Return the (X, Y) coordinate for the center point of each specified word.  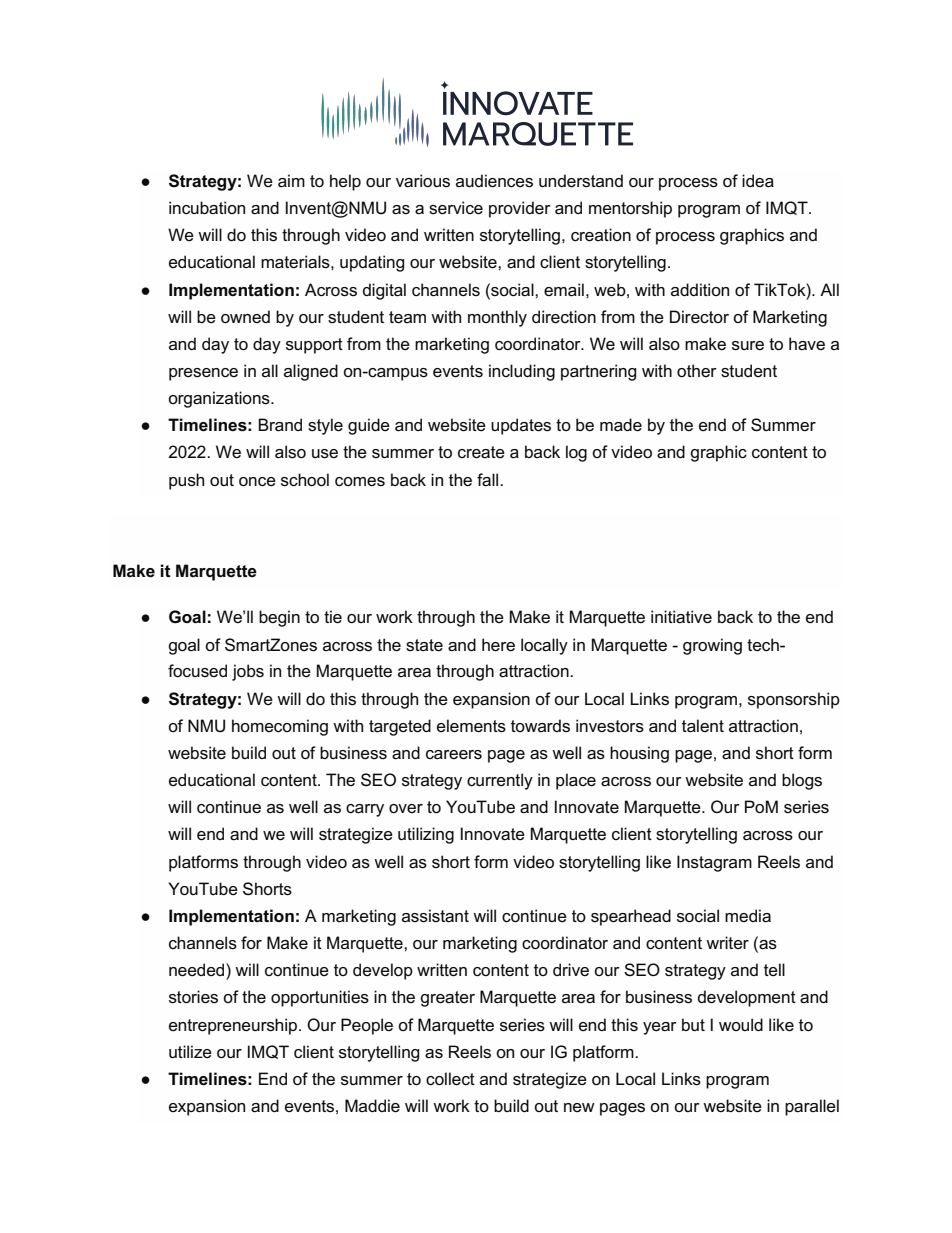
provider (520, 209)
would (741, 1024)
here (498, 645)
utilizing (426, 835)
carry (365, 810)
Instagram (714, 863)
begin (279, 618)
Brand (280, 425)
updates (521, 426)
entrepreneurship (234, 1026)
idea (758, 181)
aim (291, 181)
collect (450, 1079)
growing (712, 646)
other (697, 370)
